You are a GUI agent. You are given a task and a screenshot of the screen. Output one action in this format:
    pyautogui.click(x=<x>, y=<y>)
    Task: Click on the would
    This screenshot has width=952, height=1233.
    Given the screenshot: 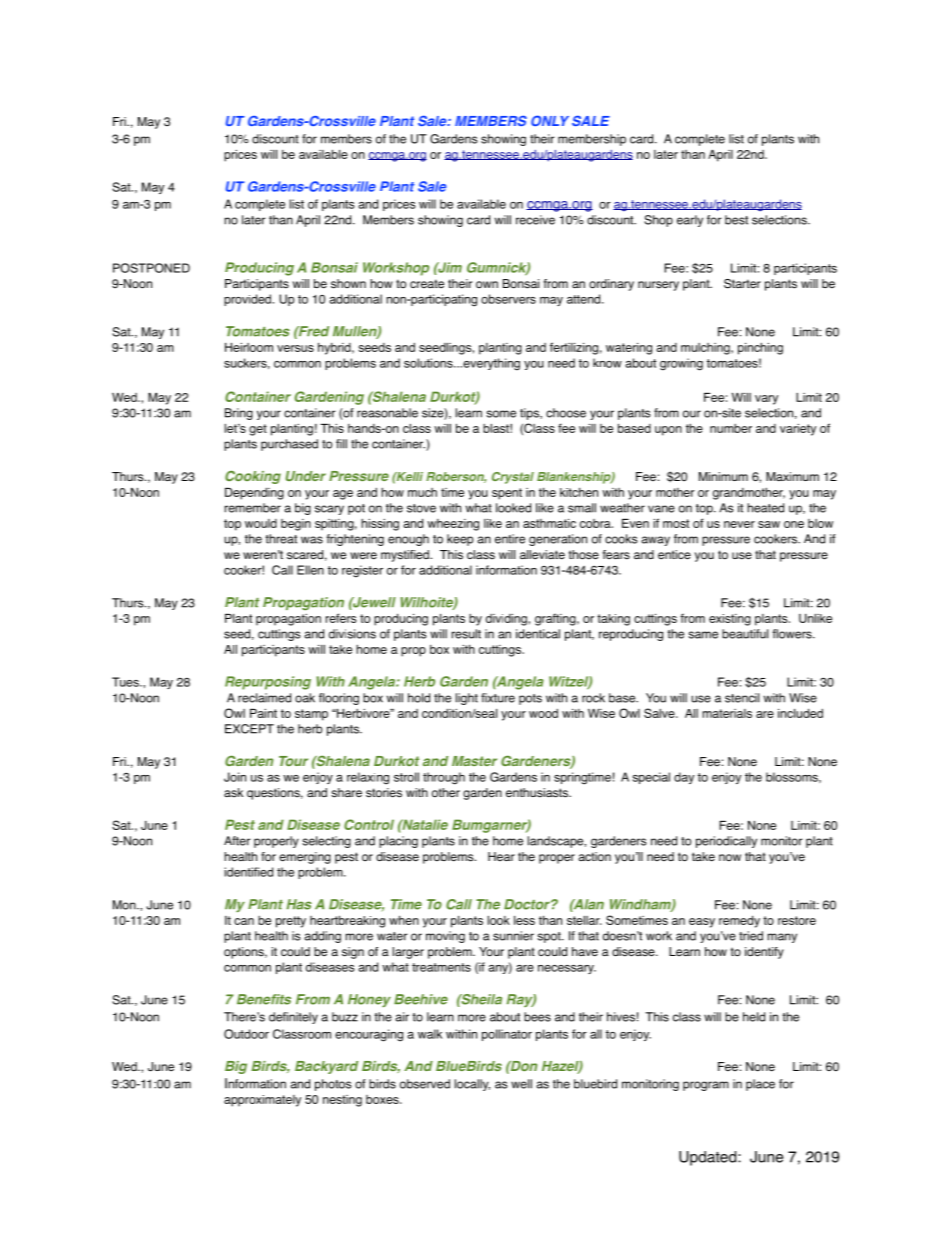 What is the action you would take?
    pyautogui.click(x=261, y=523)
